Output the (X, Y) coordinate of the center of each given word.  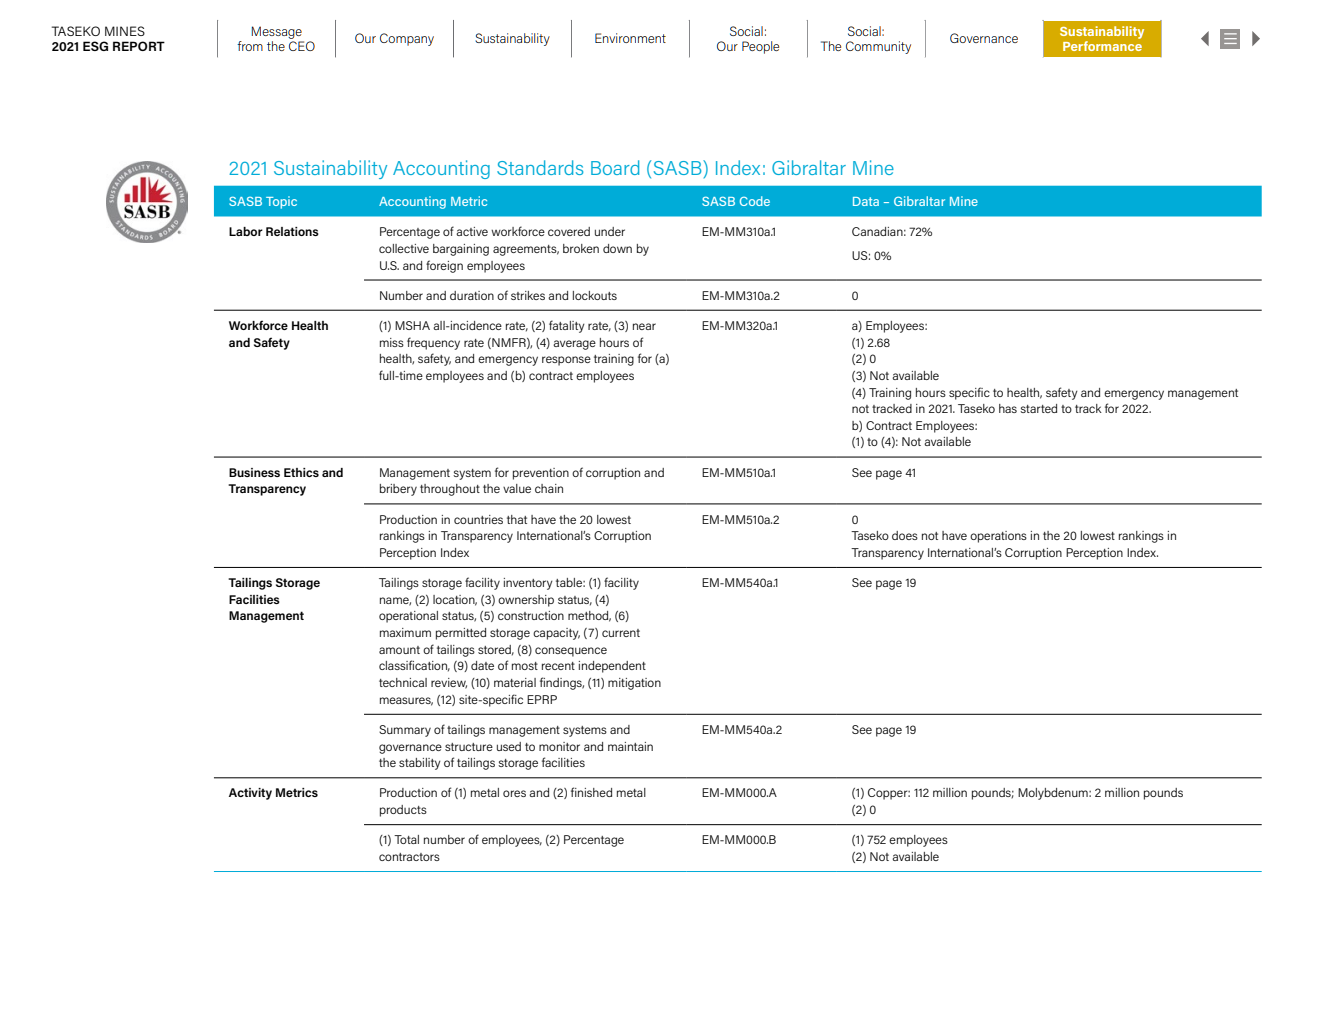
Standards (540, 167)
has (1008, 408)
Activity (250, 794)
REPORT (139, 46)
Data (866, 201)
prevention (541, 474)
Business (254, 472)
